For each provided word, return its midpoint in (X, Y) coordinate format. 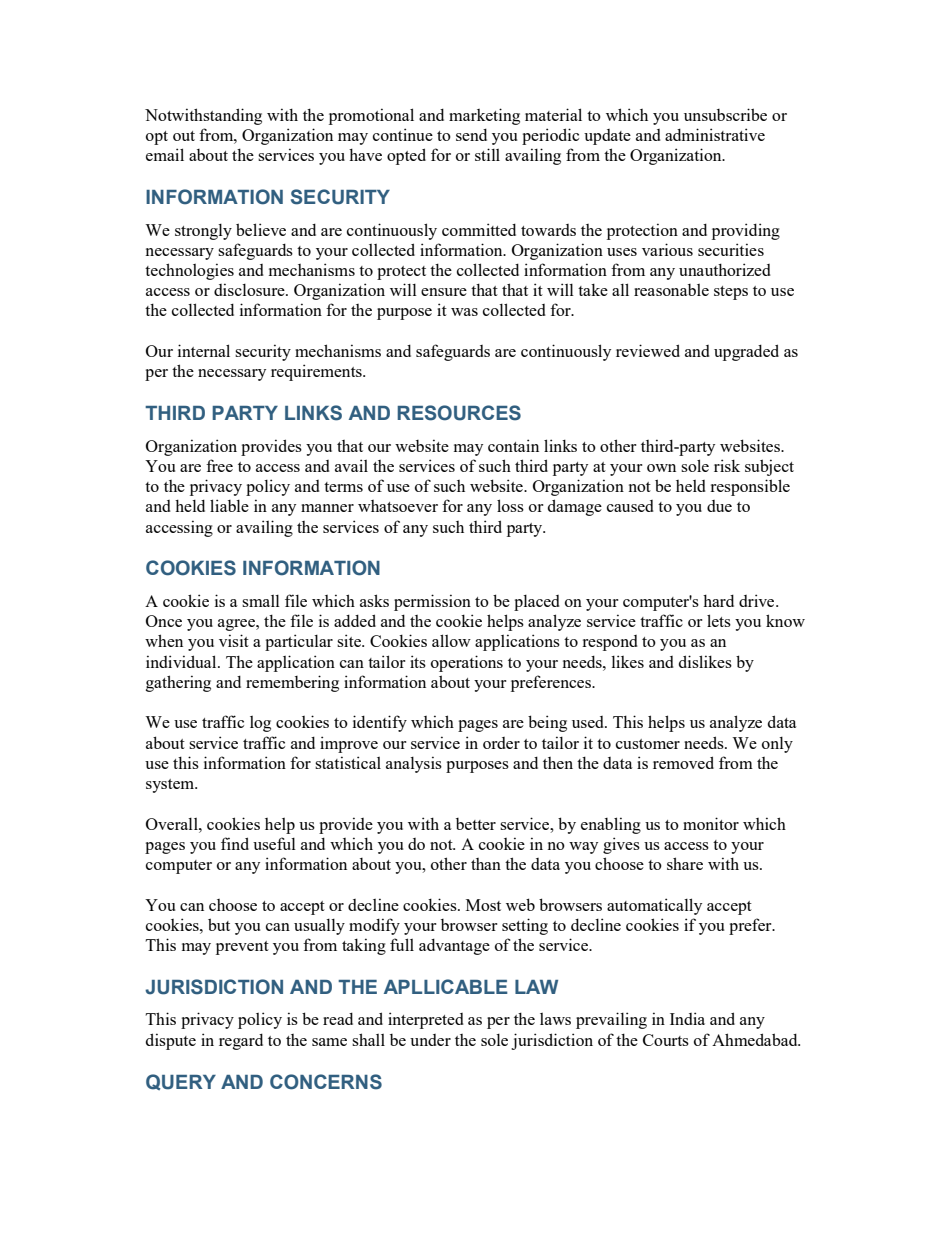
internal (204, 350)
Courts (666, 1040)
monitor (711, 823)
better (476, 824)
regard (241, 1042)
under (430, 1040)
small (261, 601)
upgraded (746, 352)
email (165, 154)
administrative (715, 134)
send (471, 135)
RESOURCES (459, 413)
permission (432, 602)
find (235, 843)
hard (718, 600)
